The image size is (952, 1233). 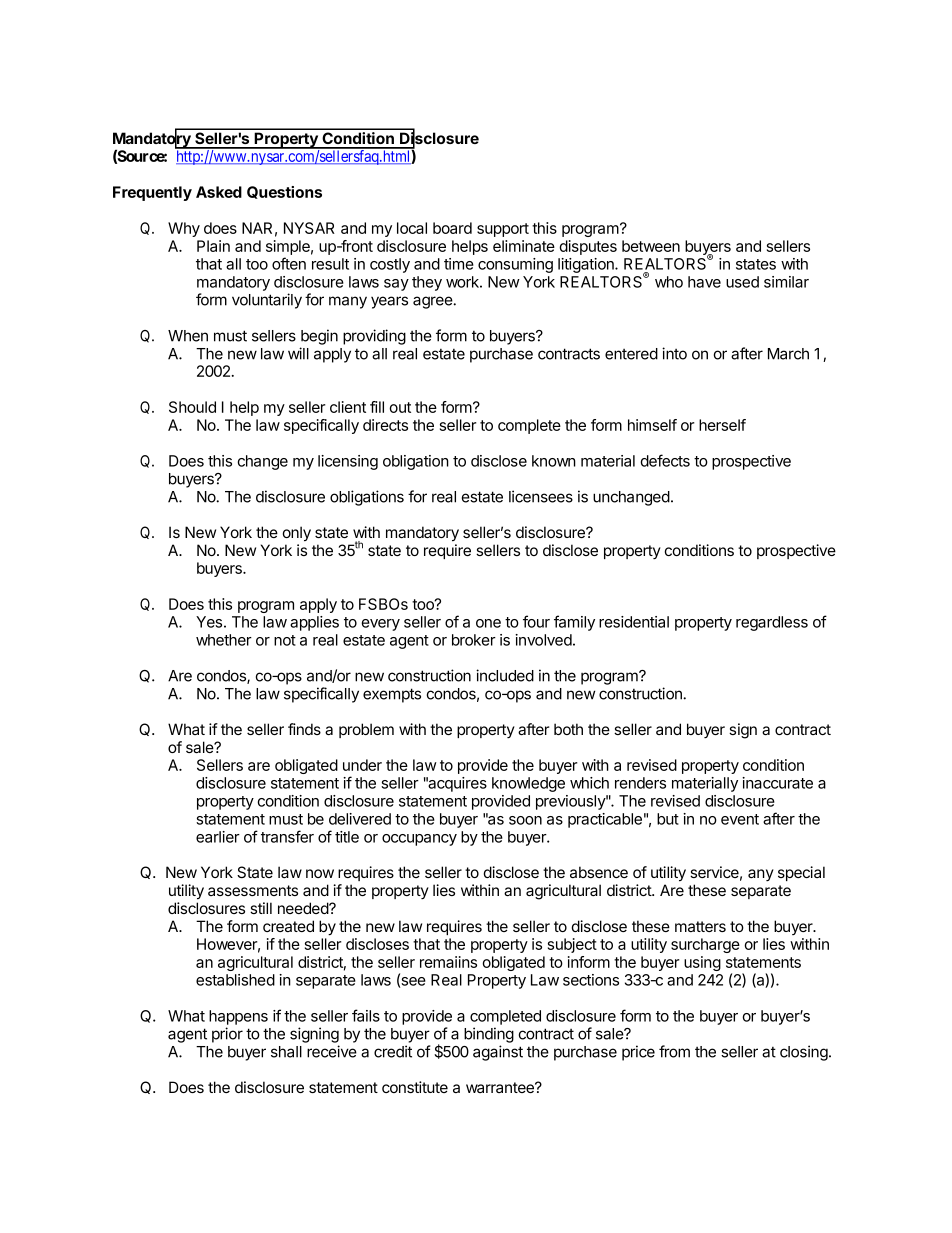 What do you see at coordinates (503, 230) in the screenshot?
I see `support` at bounding box center [503, 230].
